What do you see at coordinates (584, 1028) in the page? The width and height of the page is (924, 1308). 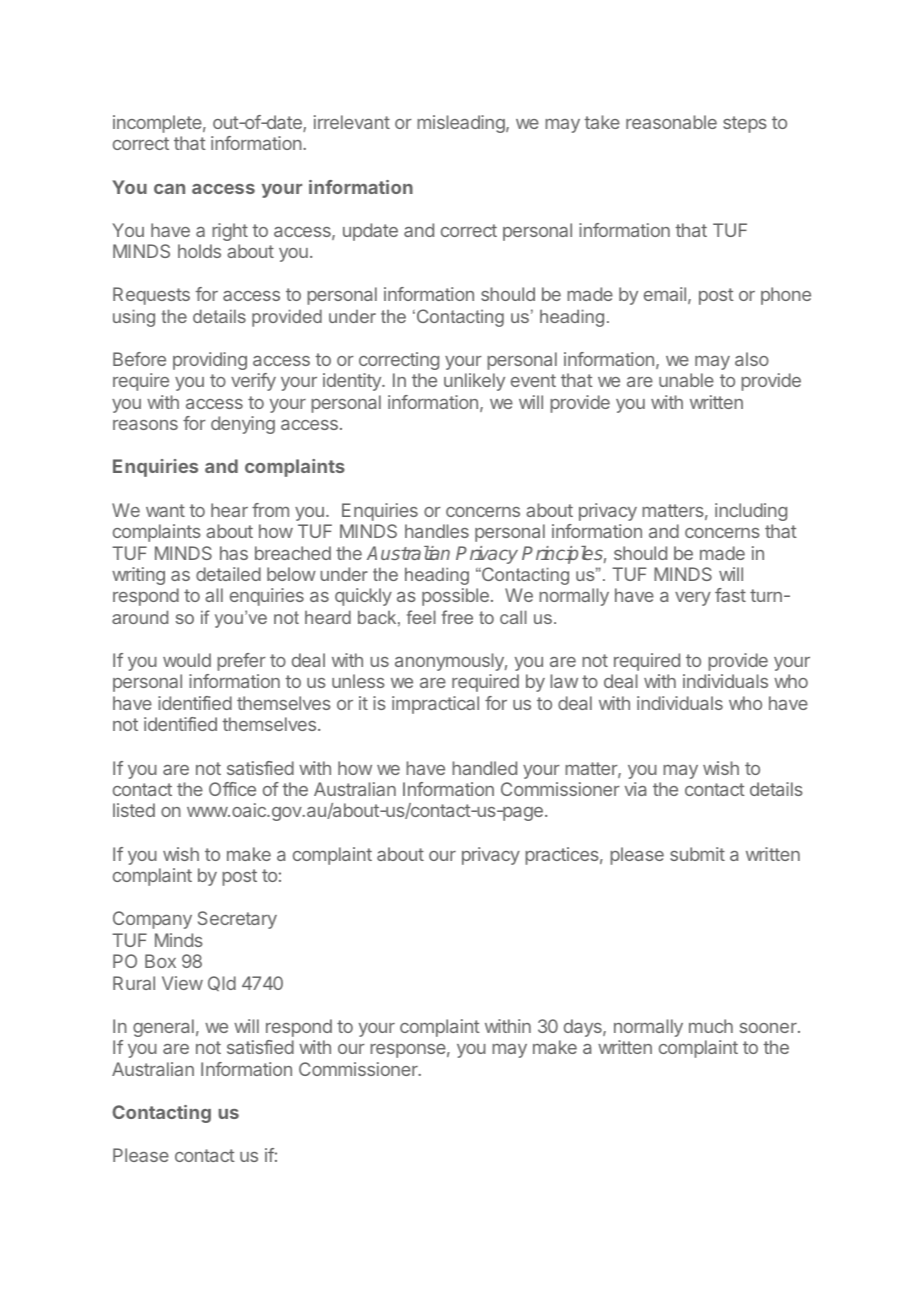 I see `days` at bounding box center [584, 1028].
